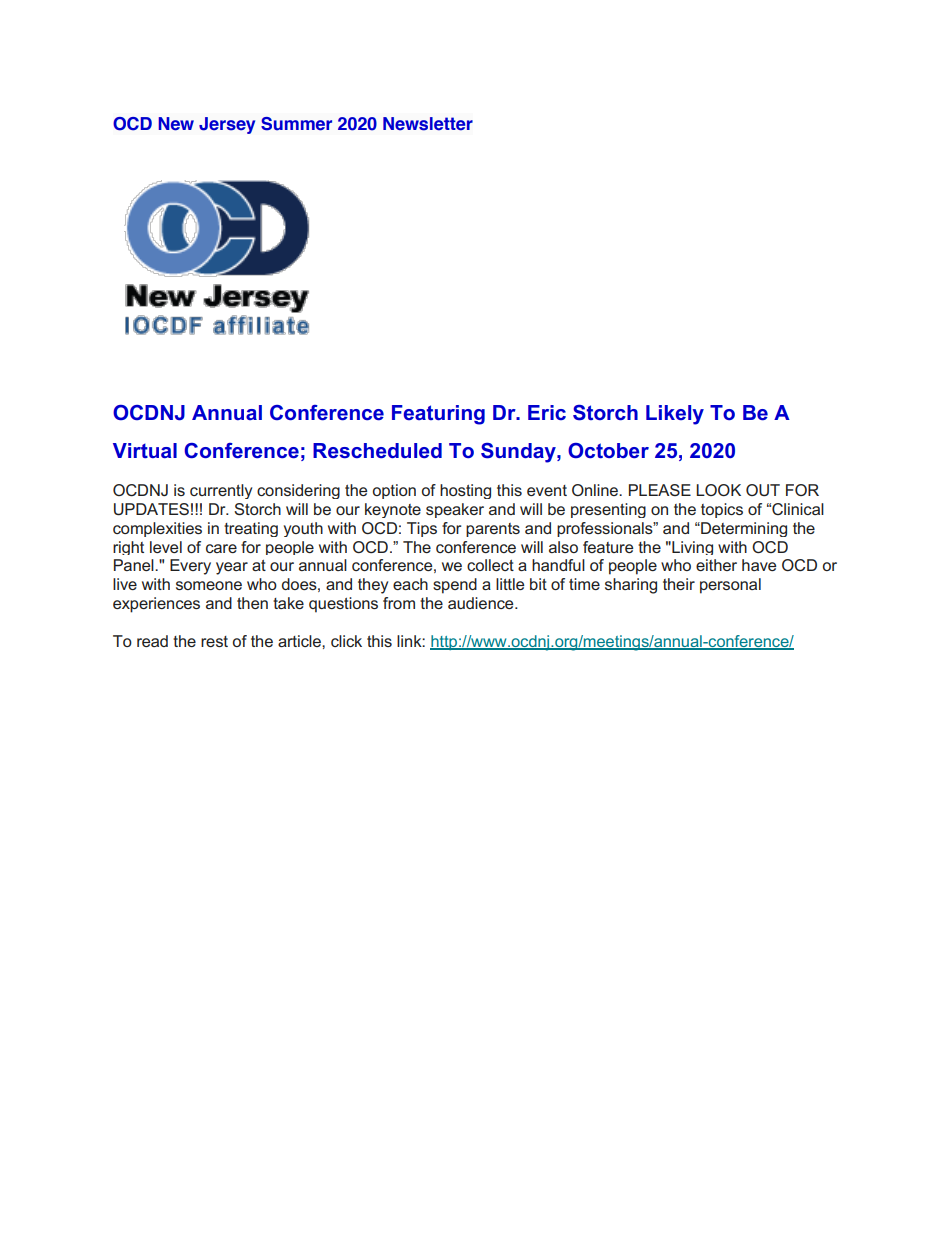  What do you see at coordinates (482, 603) in the page?
I see `audience` at bounding box center [482, 603].
